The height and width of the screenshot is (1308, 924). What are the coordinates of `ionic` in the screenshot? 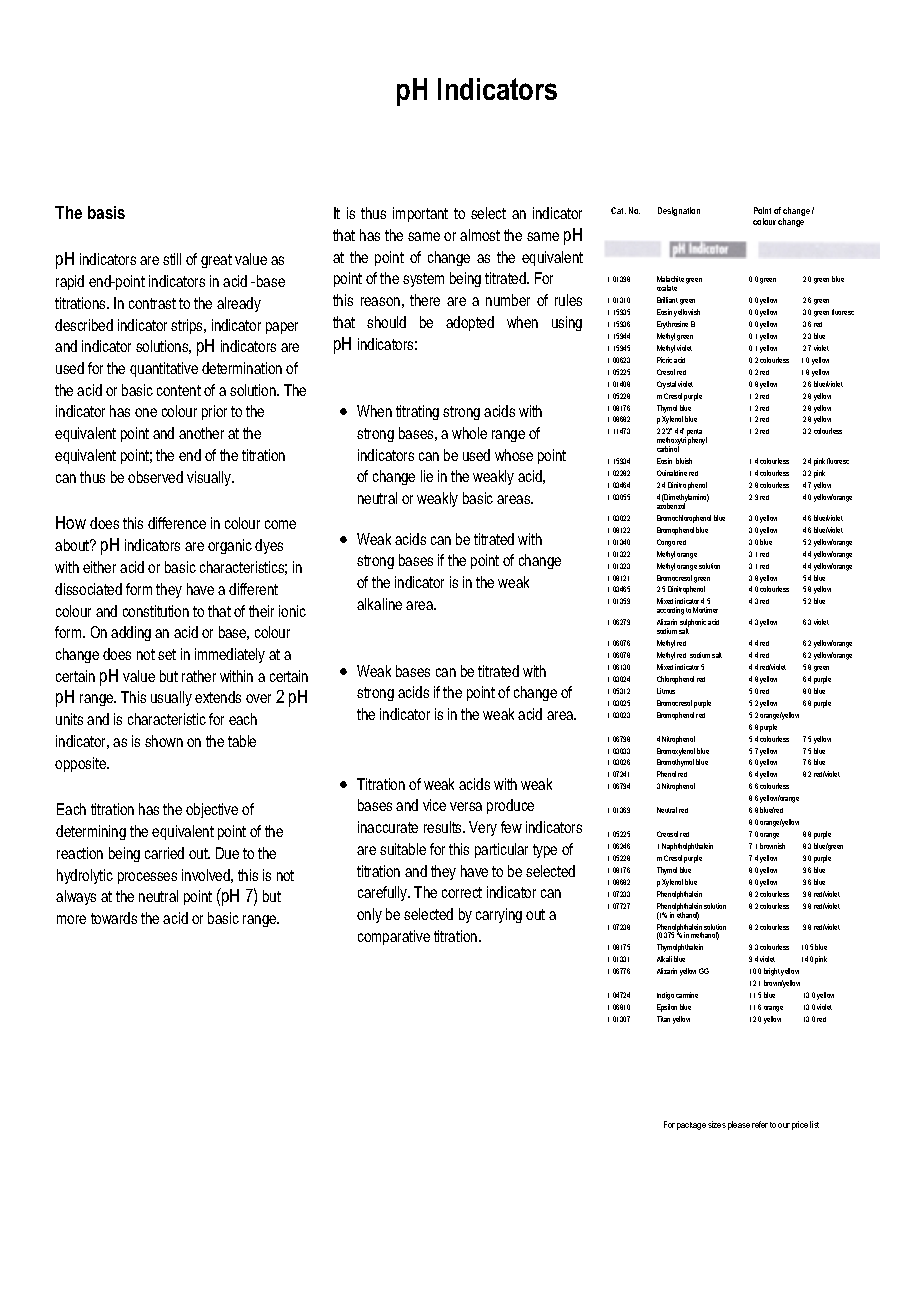 It's located at (292, 611).
